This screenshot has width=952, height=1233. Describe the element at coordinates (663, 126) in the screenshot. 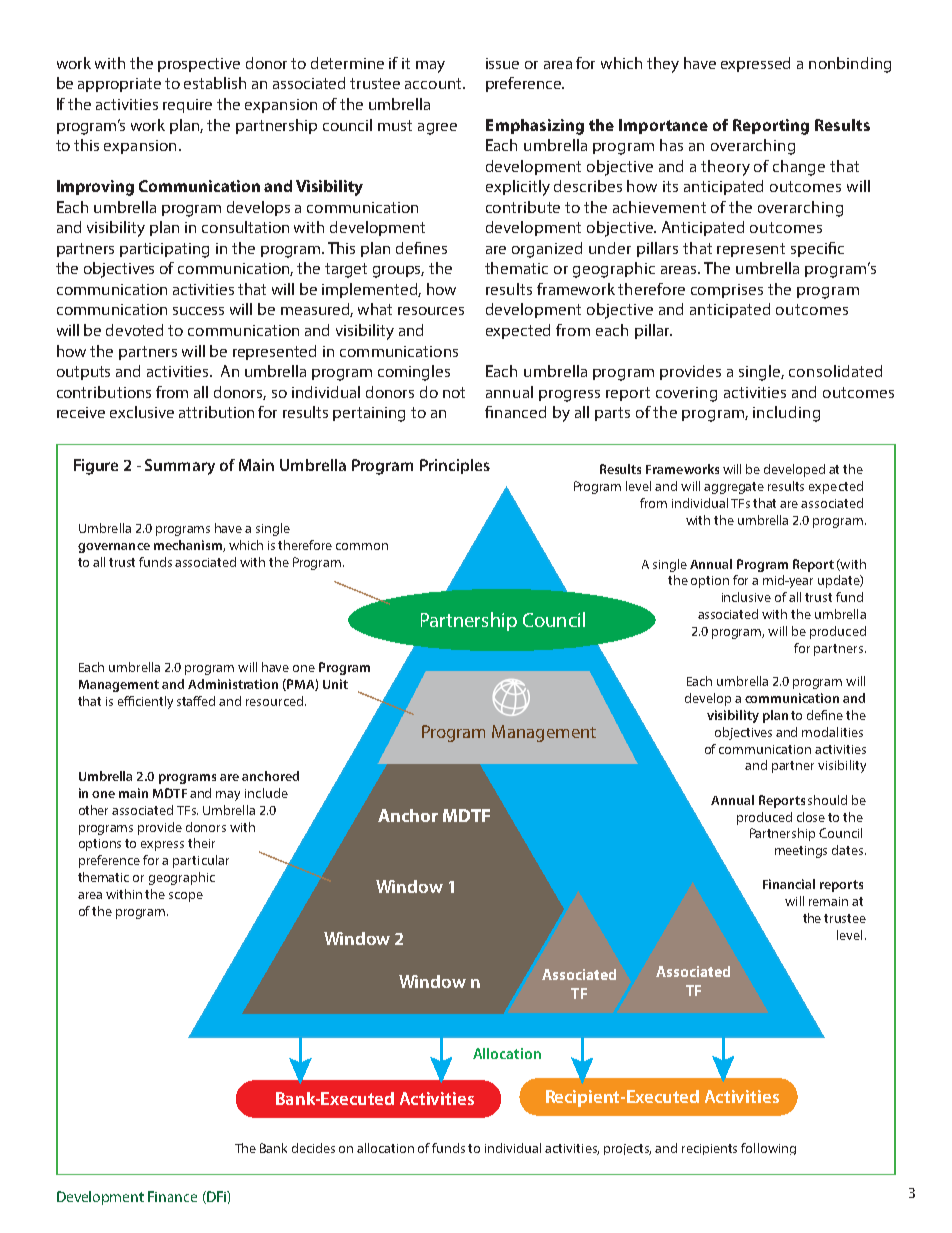

I see `Importance` at that location.
